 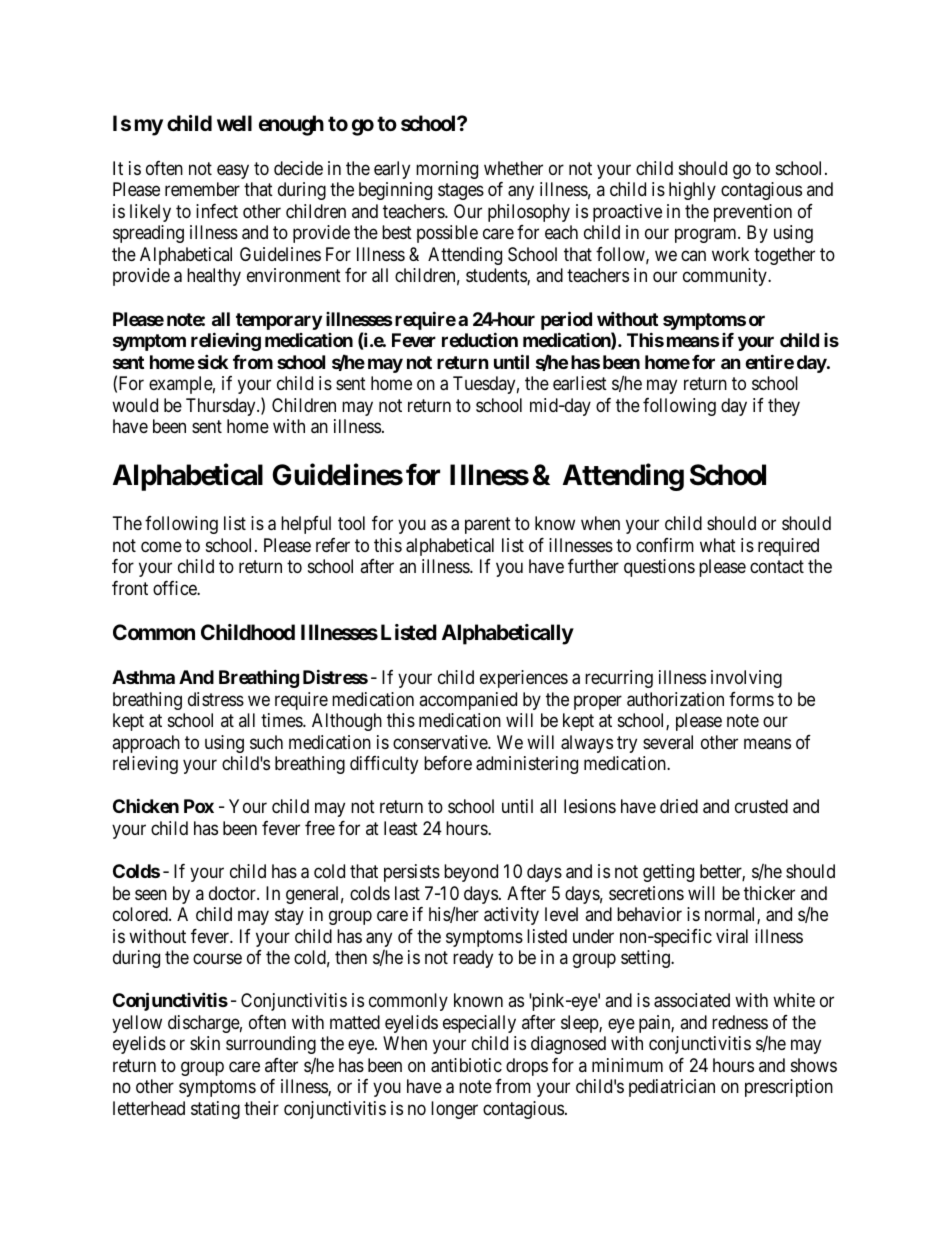 What do you see at coordinates (233, 171) in the screenshot?
I see `easy` at bounding box center [233, 171].
